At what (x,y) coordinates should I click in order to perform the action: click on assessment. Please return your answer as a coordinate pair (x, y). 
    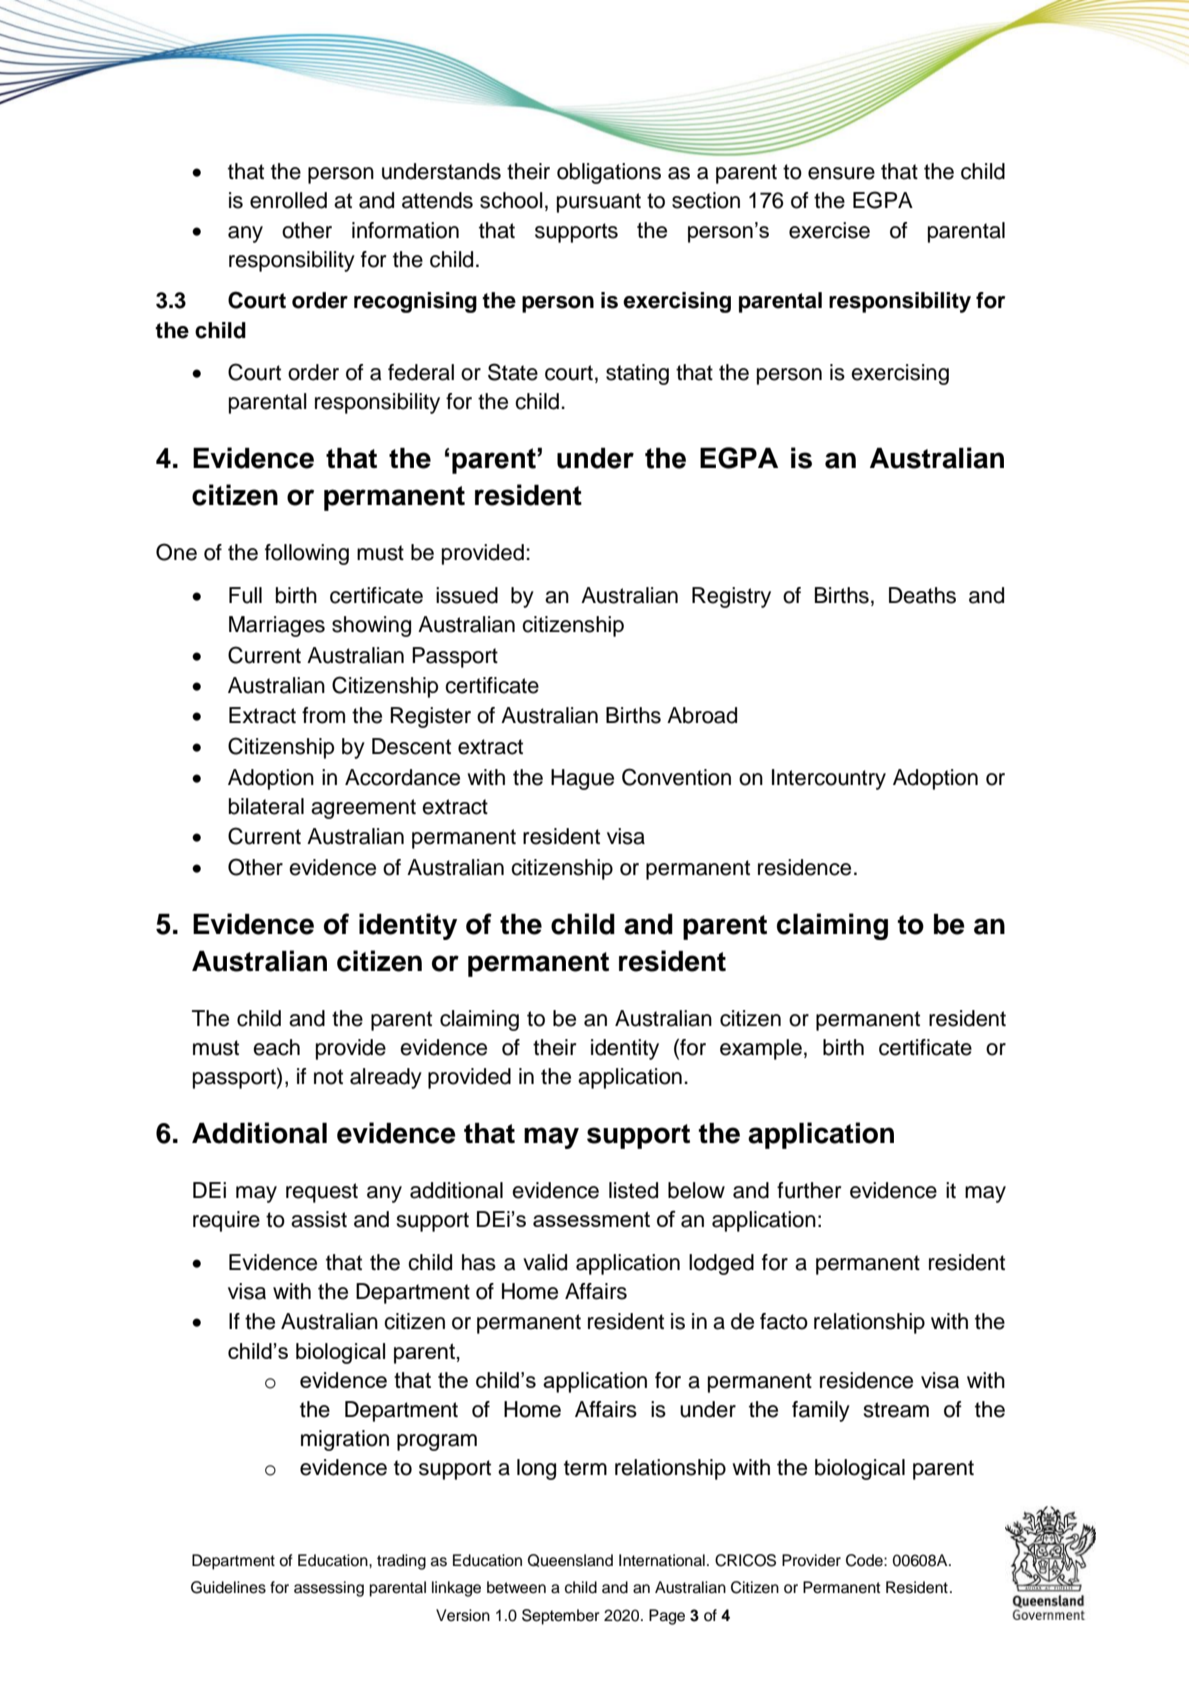
    Looking at the image, I should click on (591, 1219).
